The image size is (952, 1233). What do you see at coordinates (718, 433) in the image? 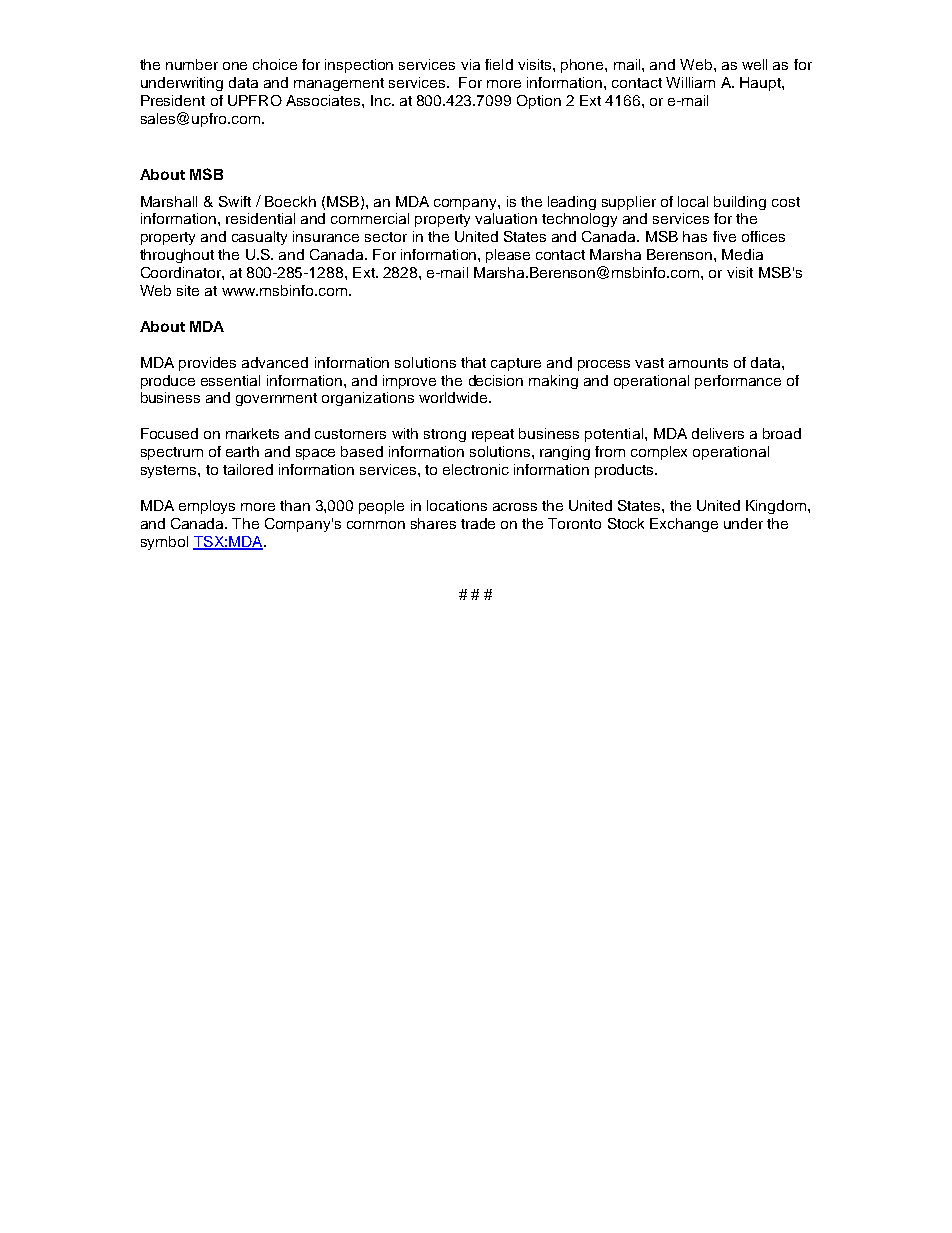
I see `delivers` at bounding box center [718, 433].
